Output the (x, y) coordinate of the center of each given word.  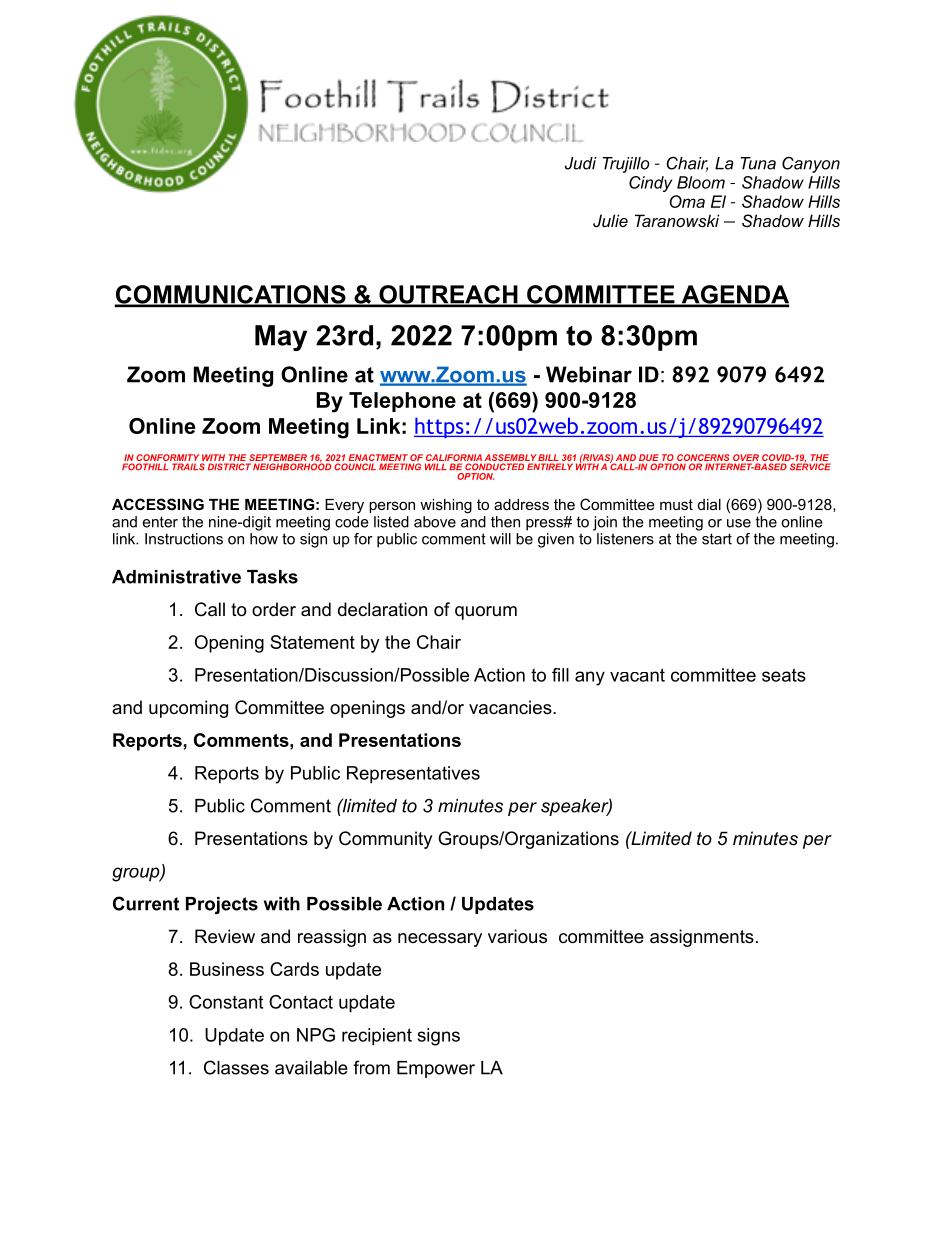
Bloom (701, 182)
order (274, 609)
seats (784, 675)
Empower (436, 1069)
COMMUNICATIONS (231, 295)
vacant (637, 675)
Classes (236, 1067)
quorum (486, 613)
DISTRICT (229, 467)
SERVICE (810, 466)
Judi (581, 163)
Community (386, 840)
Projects (222, 905)
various (517, 936)
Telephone (402, 402)
